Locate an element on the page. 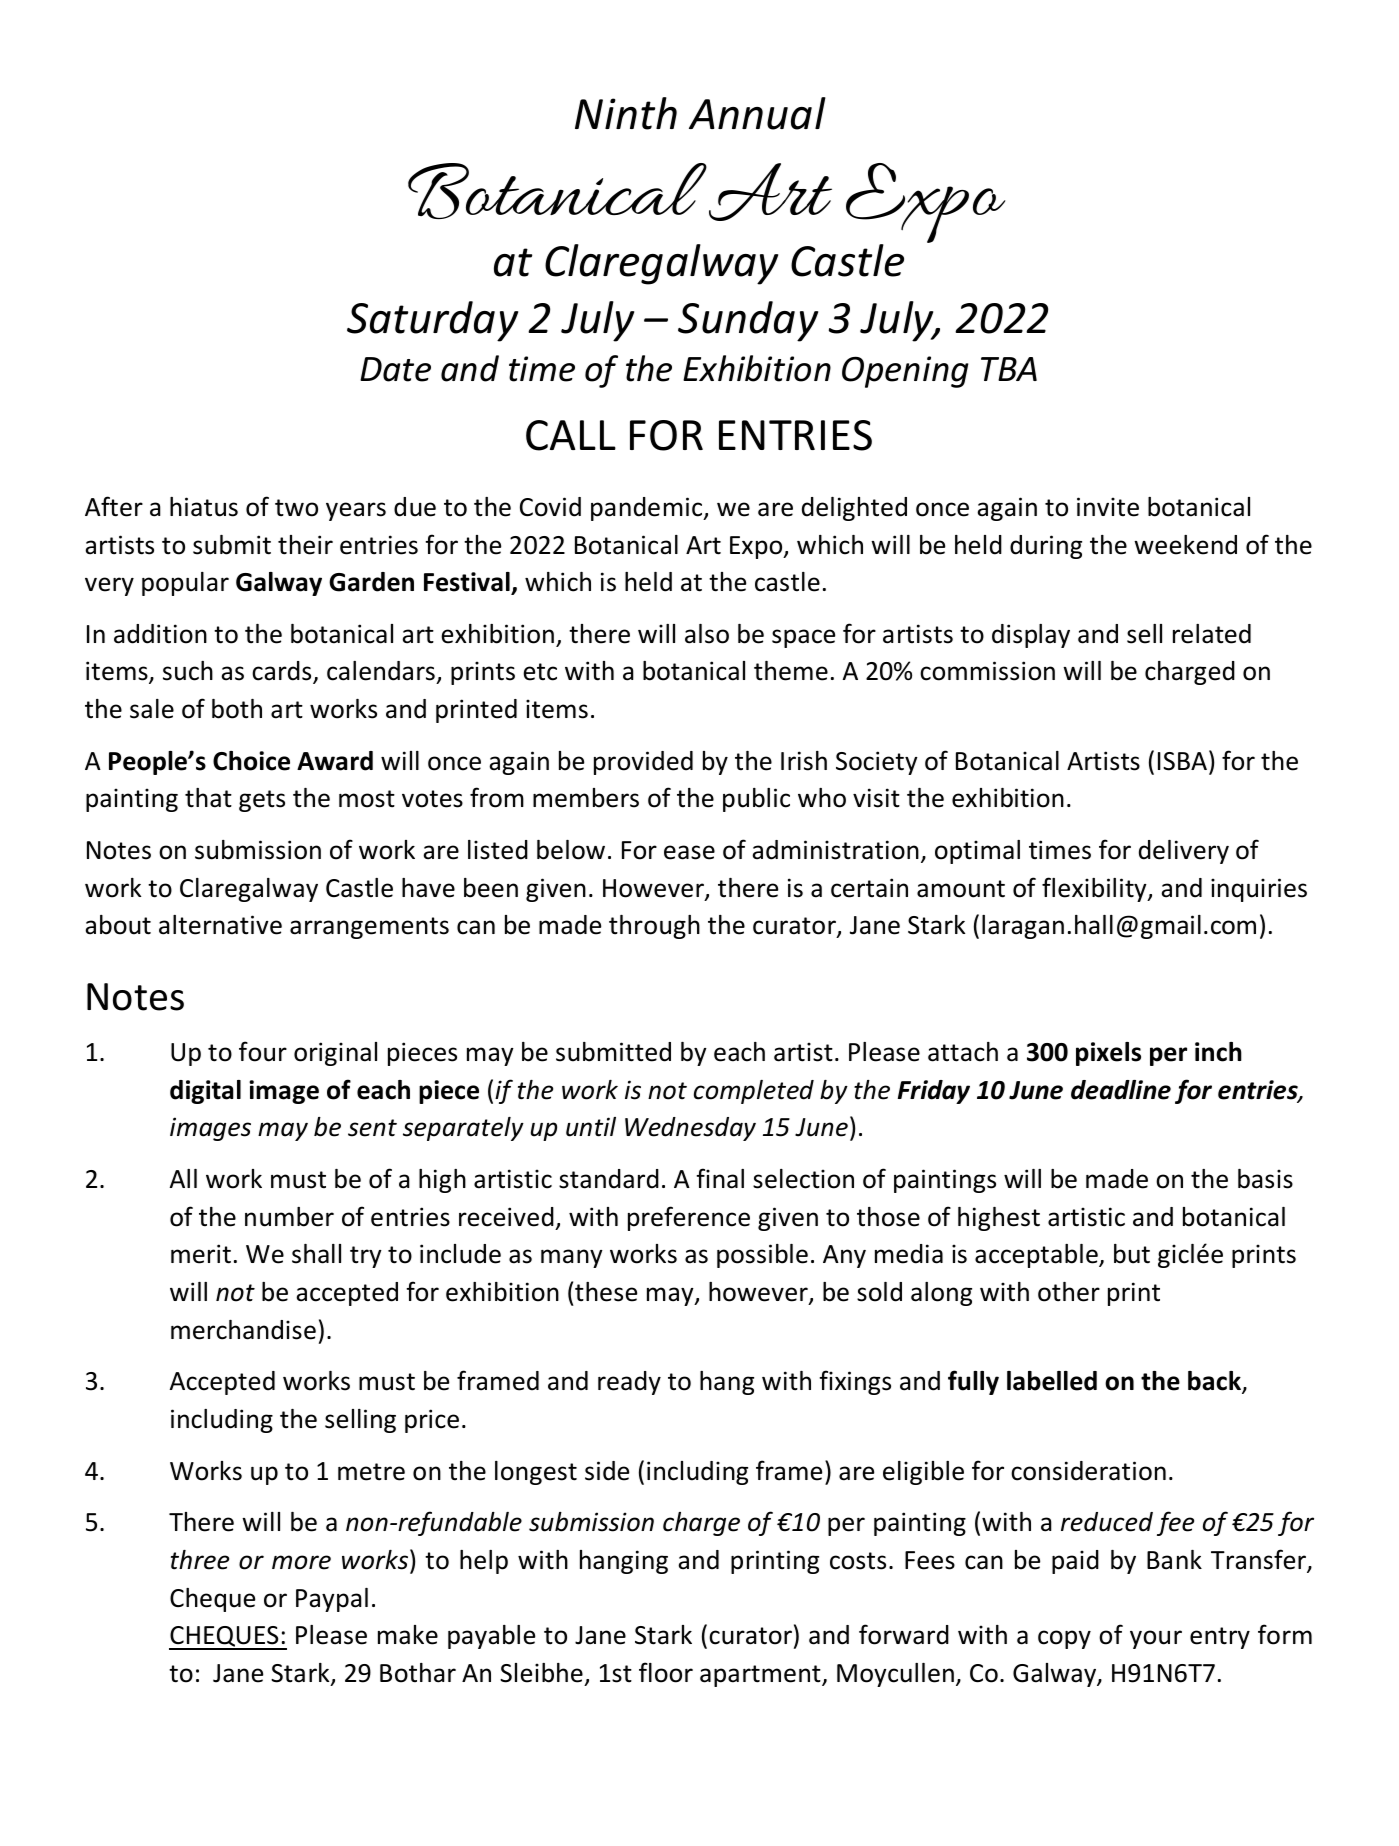 The width and height of the document is (1399, 1846). alternative is located at coordinates (220, 925).
